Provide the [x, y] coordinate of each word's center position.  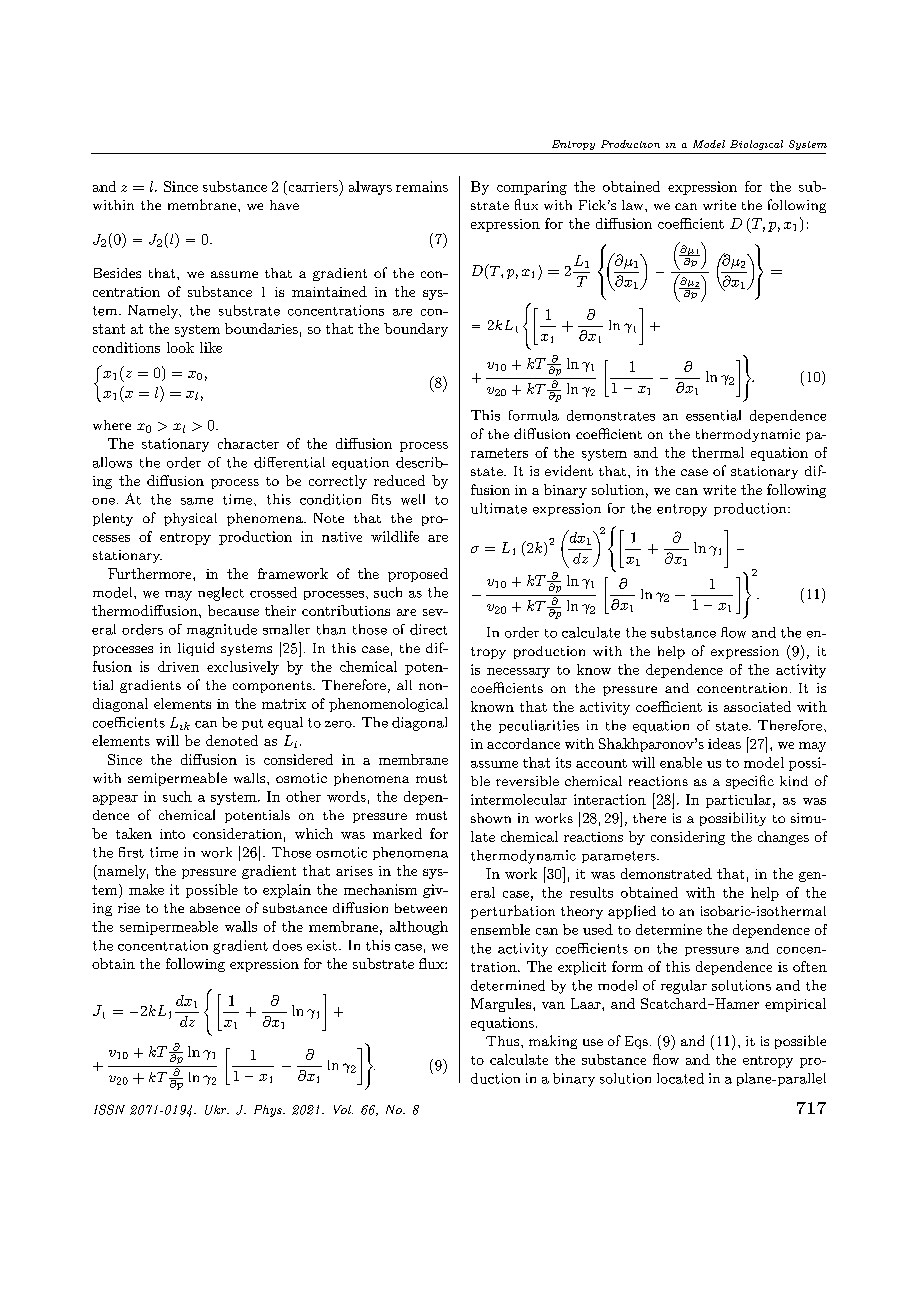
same [197, 501]
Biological [756, 145]
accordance [523, 743]
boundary [416, 330]
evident [569, 470]
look [180, 347]
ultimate [499, 508]
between [421, 908]
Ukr [217, 1110]
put [252, 724]
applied [632, 912]
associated [757, 706]
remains [422, 186]
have [284, 205]
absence [215, 908]
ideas [724, 743]
